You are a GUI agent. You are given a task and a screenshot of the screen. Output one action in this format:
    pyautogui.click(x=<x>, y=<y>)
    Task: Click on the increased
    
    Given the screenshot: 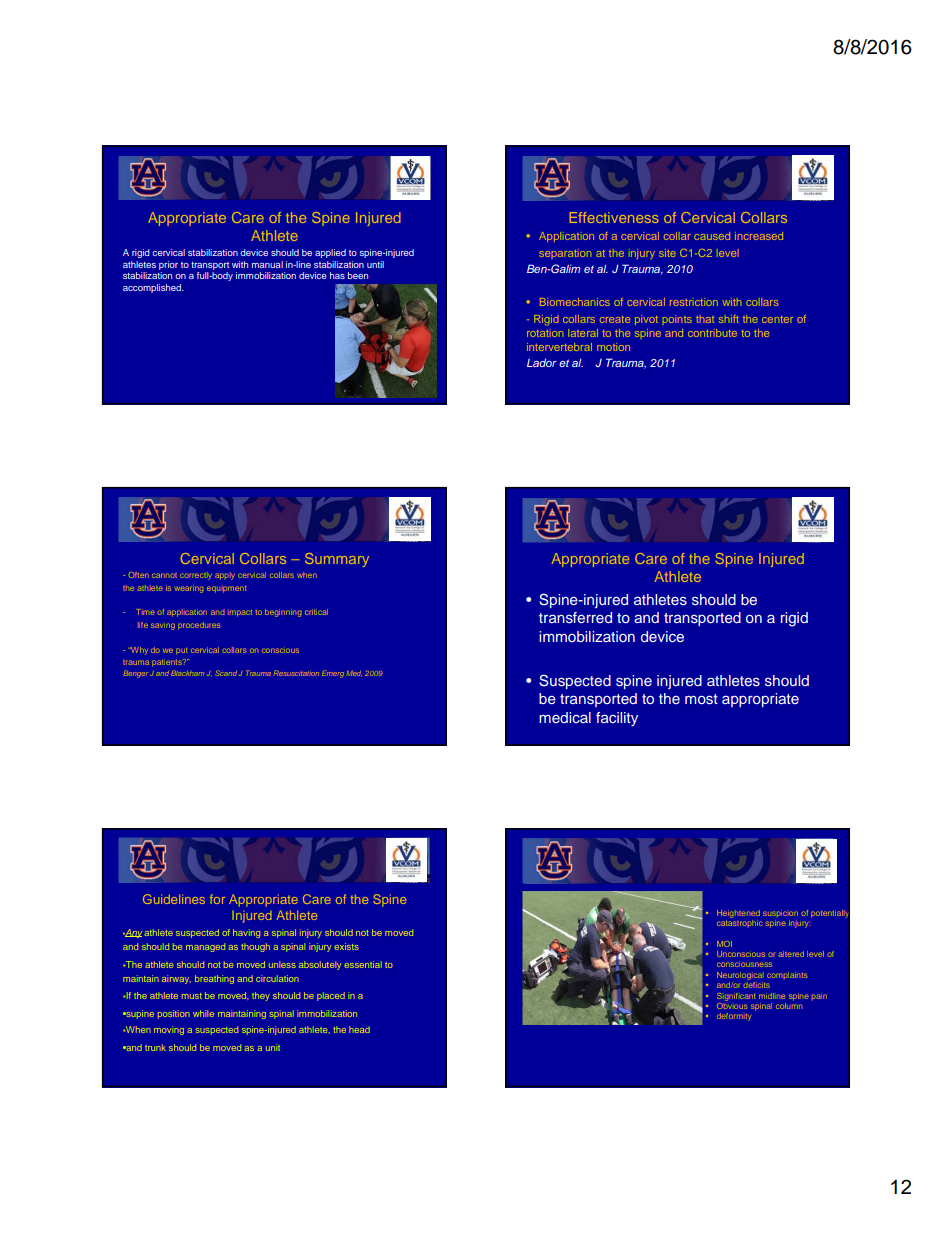 What is the action you would take?
    pyautogui.click(x=759, y=236)
